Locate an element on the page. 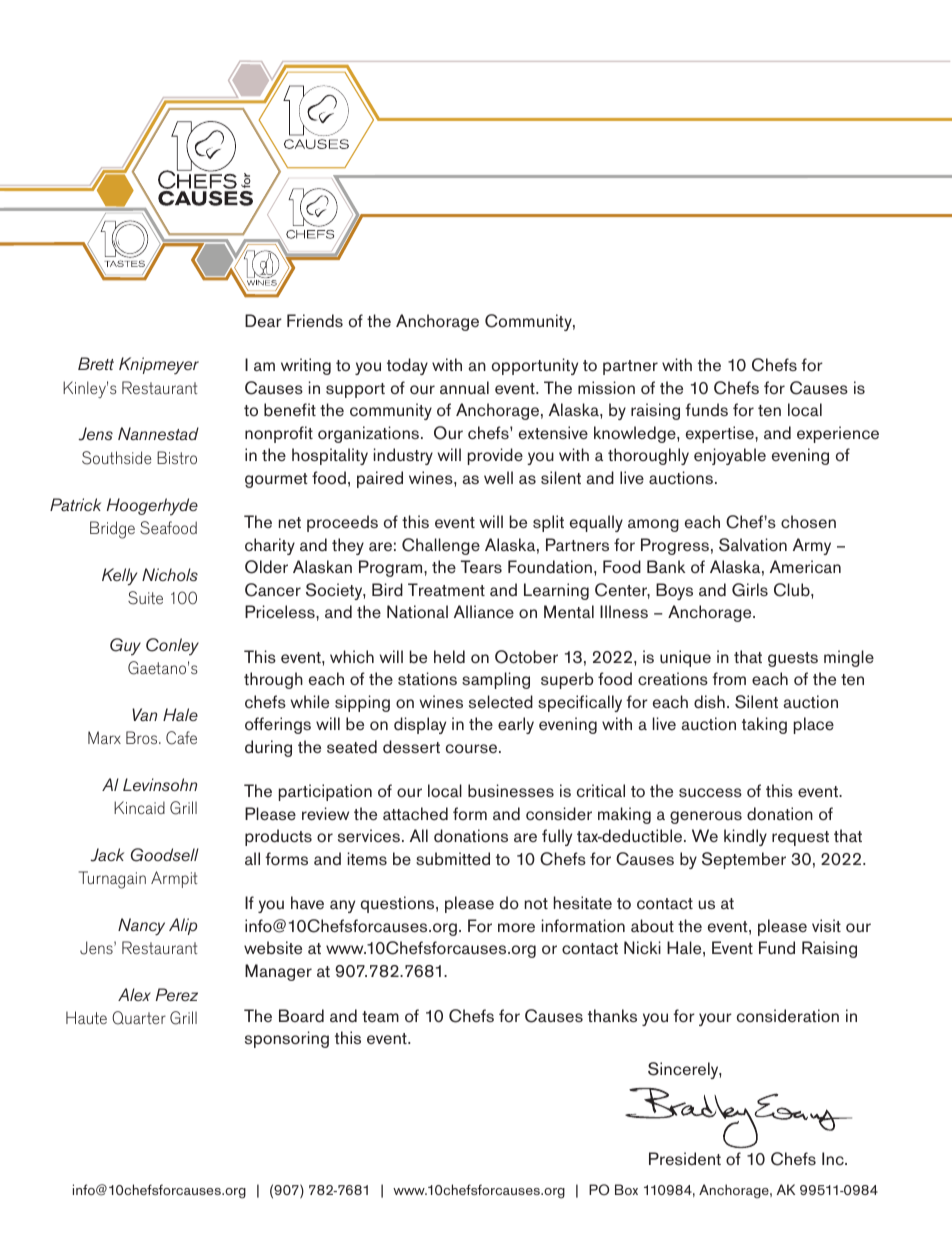  course is located at coordinates (473, 749).
